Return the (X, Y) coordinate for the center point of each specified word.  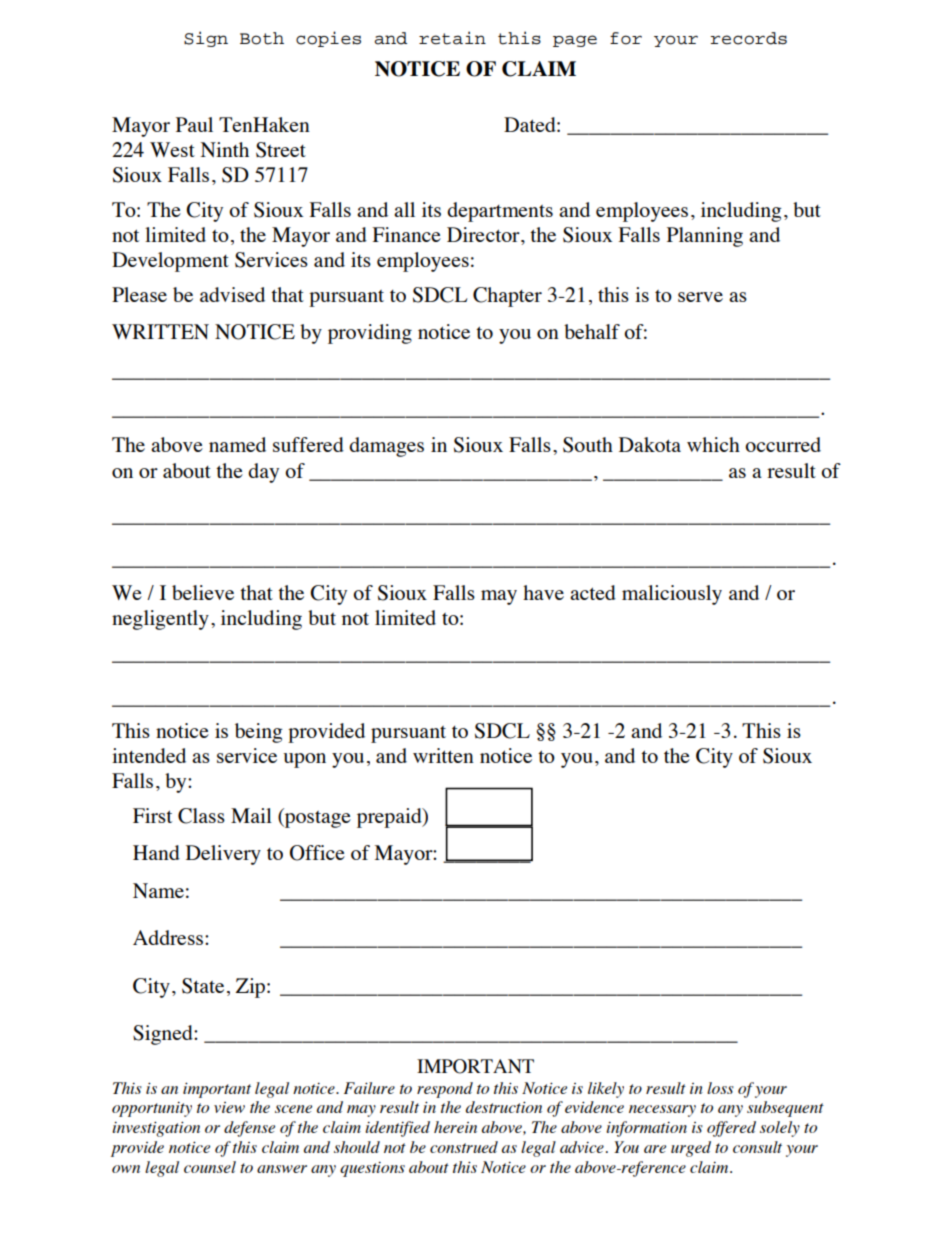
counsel (210, 1167)
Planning (705, 237)
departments (500, 212)
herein (455, 1127)
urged (691, 1149)
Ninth (225, 149)
